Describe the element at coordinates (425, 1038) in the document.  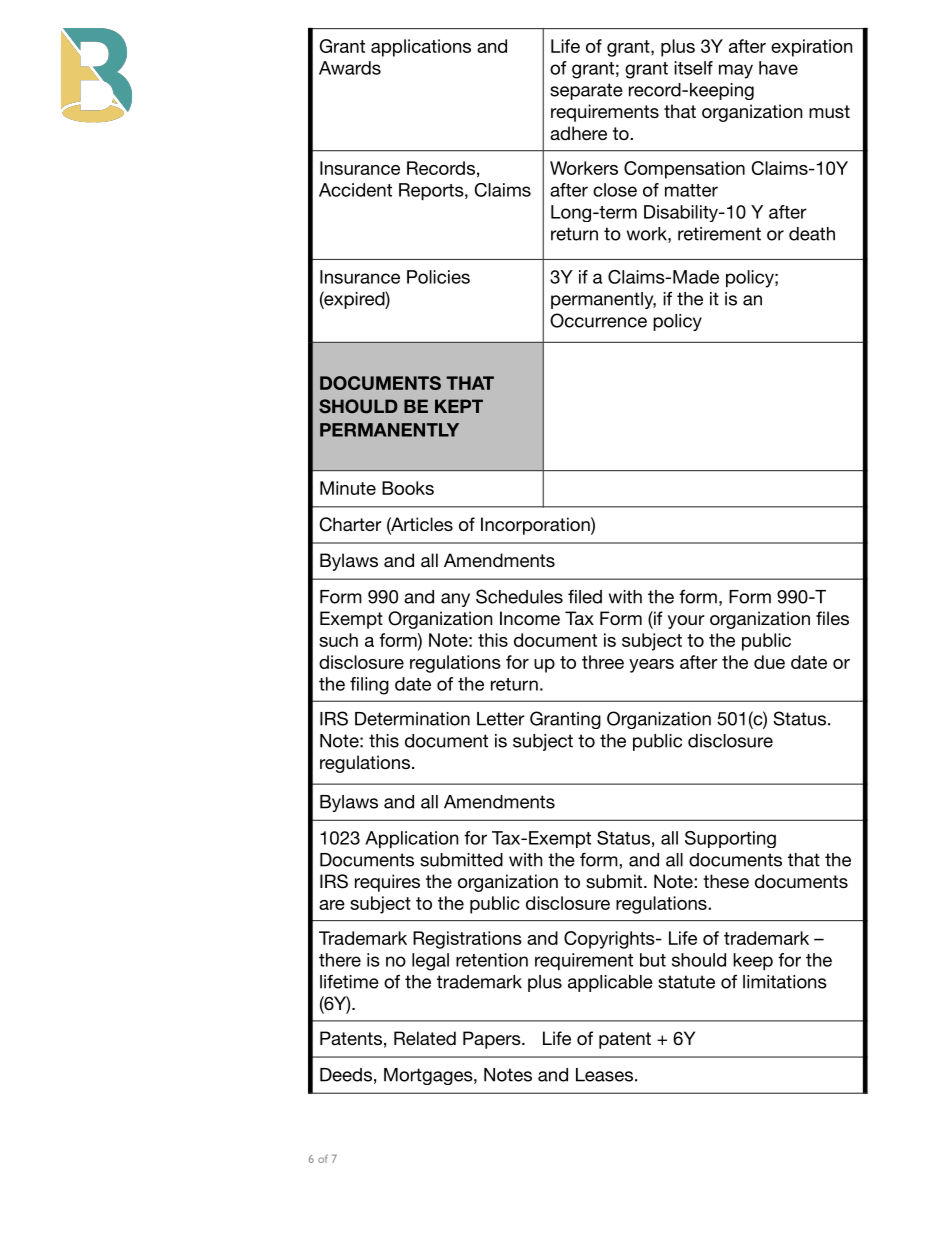
I see `Related` at that location.
